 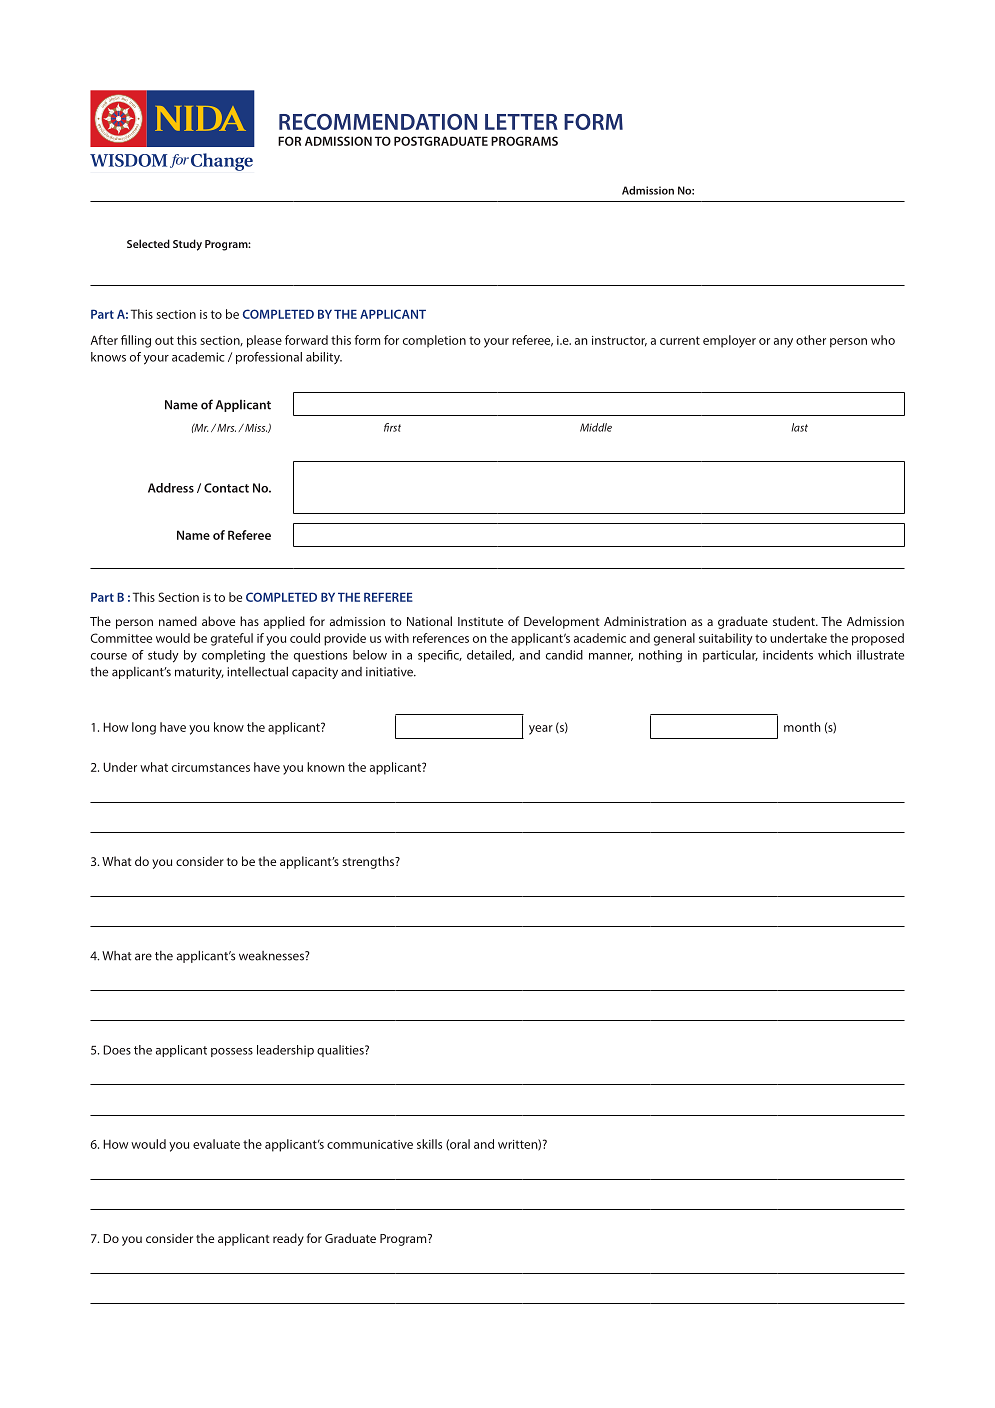 What do you see at coordinates (199, 673) in the document?
I see `maturity` at bounding box center [199, 673].
